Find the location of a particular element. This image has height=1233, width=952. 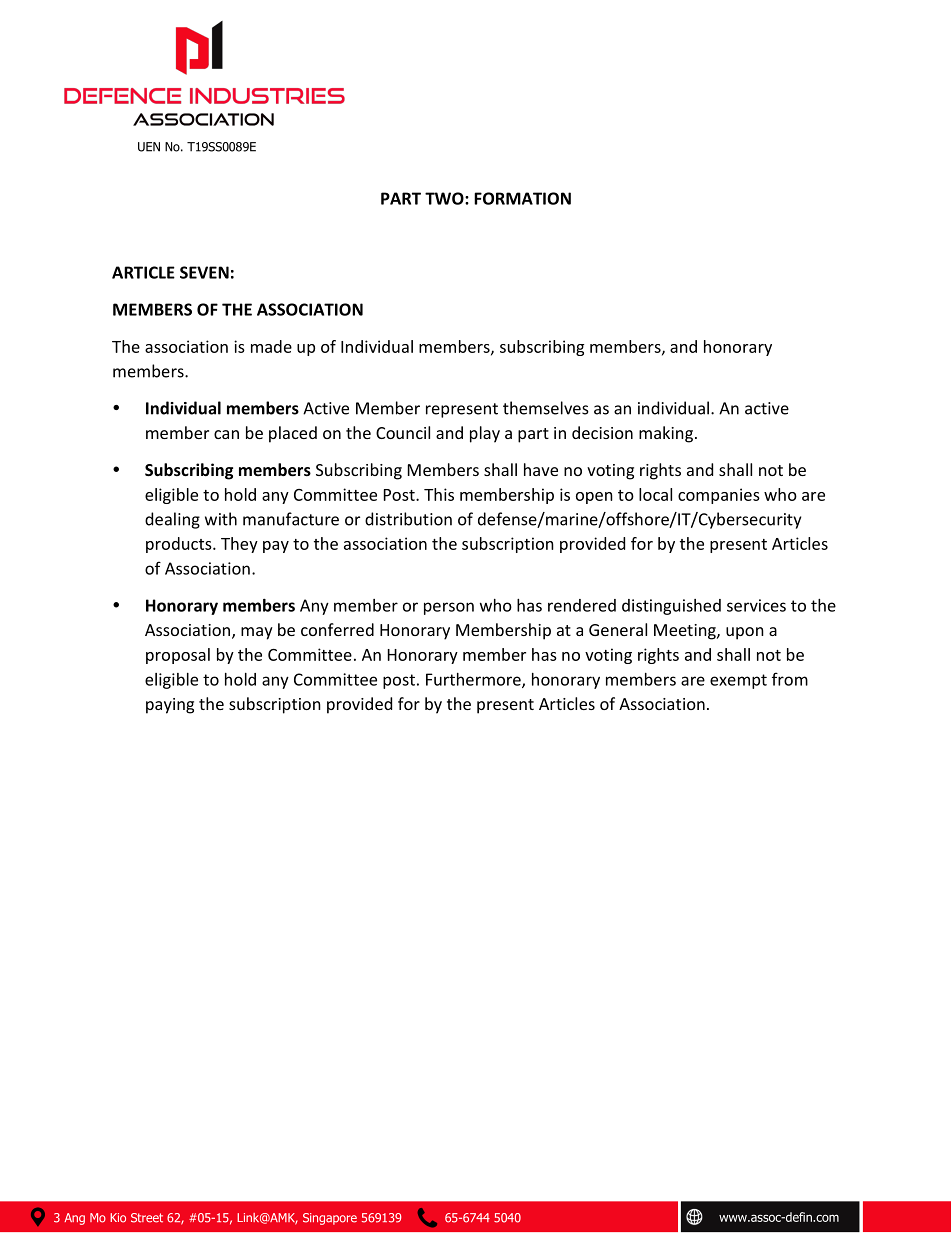

Street is located at coordinates (147, 1218).
